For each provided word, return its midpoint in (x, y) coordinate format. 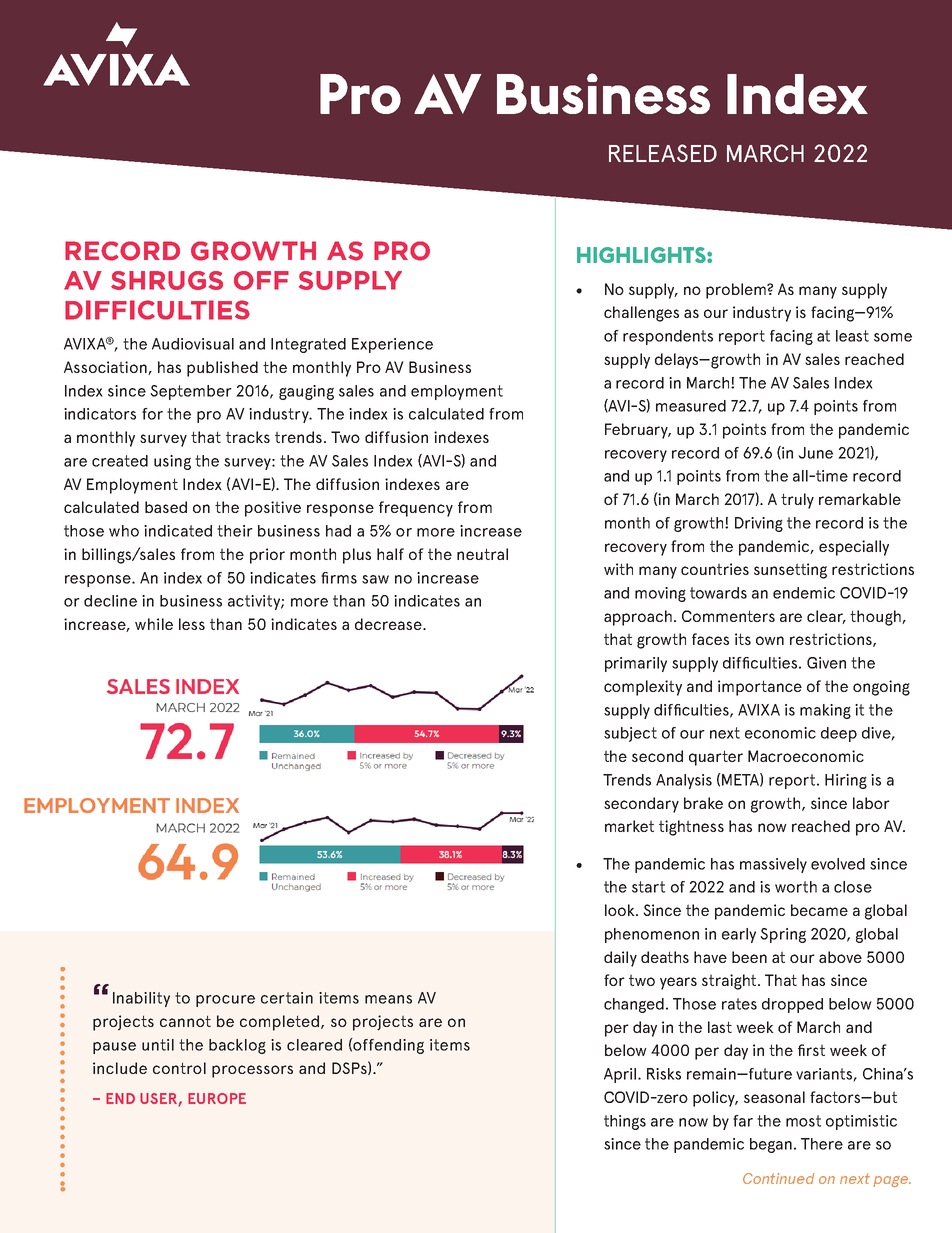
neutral (482, 554)
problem (737, 291)
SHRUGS (167, 280)
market (629, 826)
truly (797, 501)
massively (773, 865)
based (166, 507)
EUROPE (217, 1098)
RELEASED (663, 153)
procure (225, 1001)
